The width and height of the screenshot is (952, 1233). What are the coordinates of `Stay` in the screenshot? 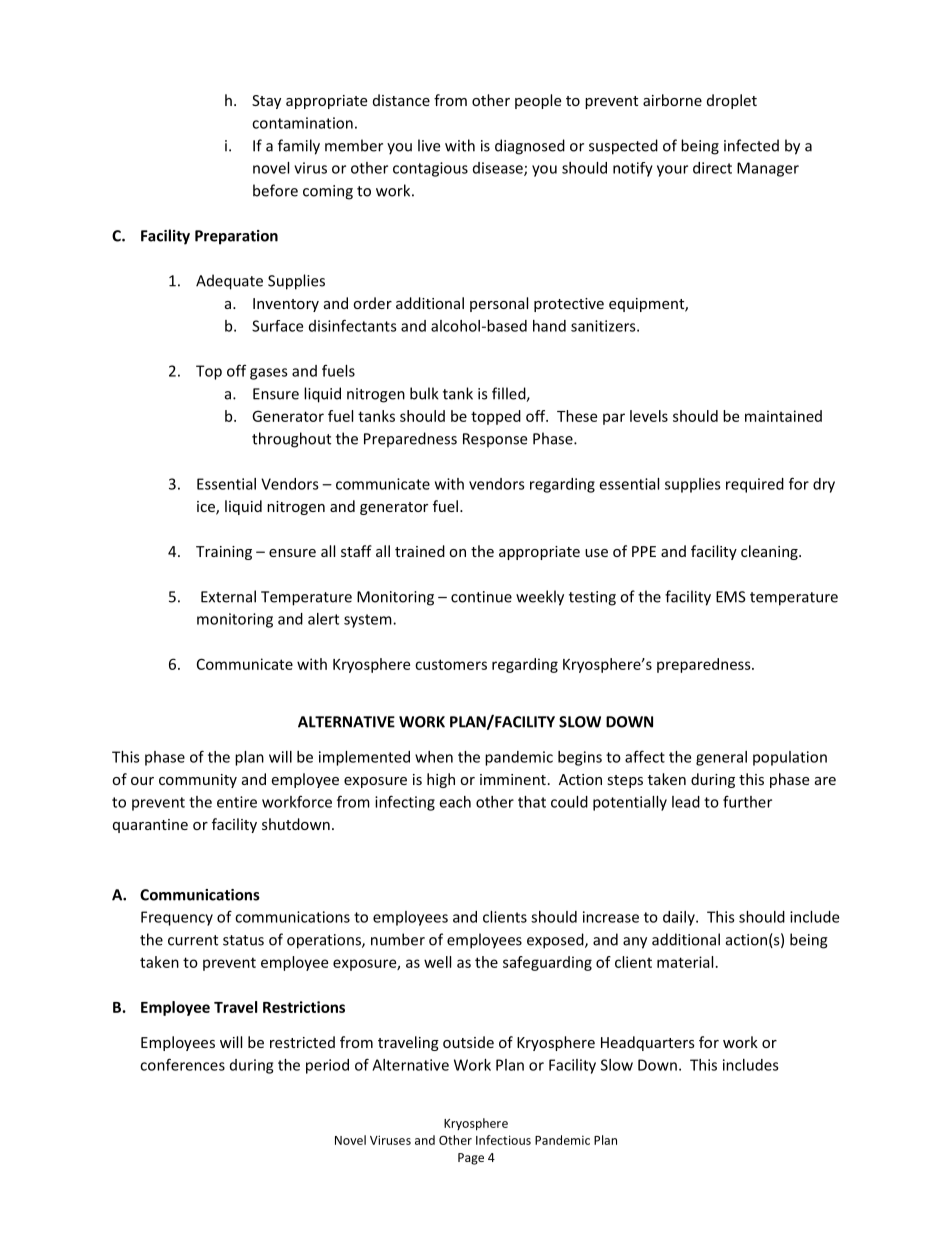 It's located at (266, 102).
